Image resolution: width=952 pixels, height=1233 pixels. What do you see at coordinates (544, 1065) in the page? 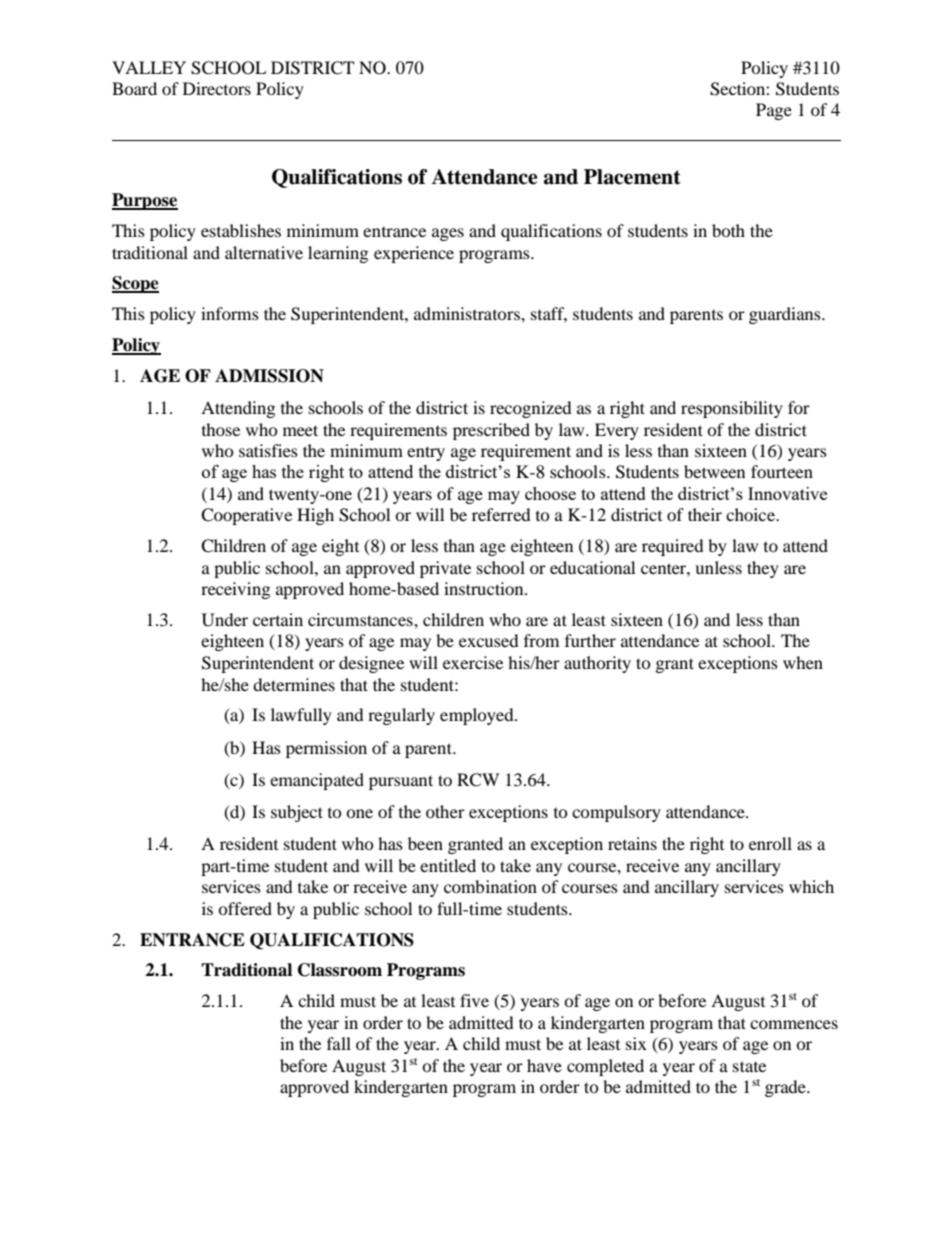
I see `have` at bounding box center [544, 1065].
